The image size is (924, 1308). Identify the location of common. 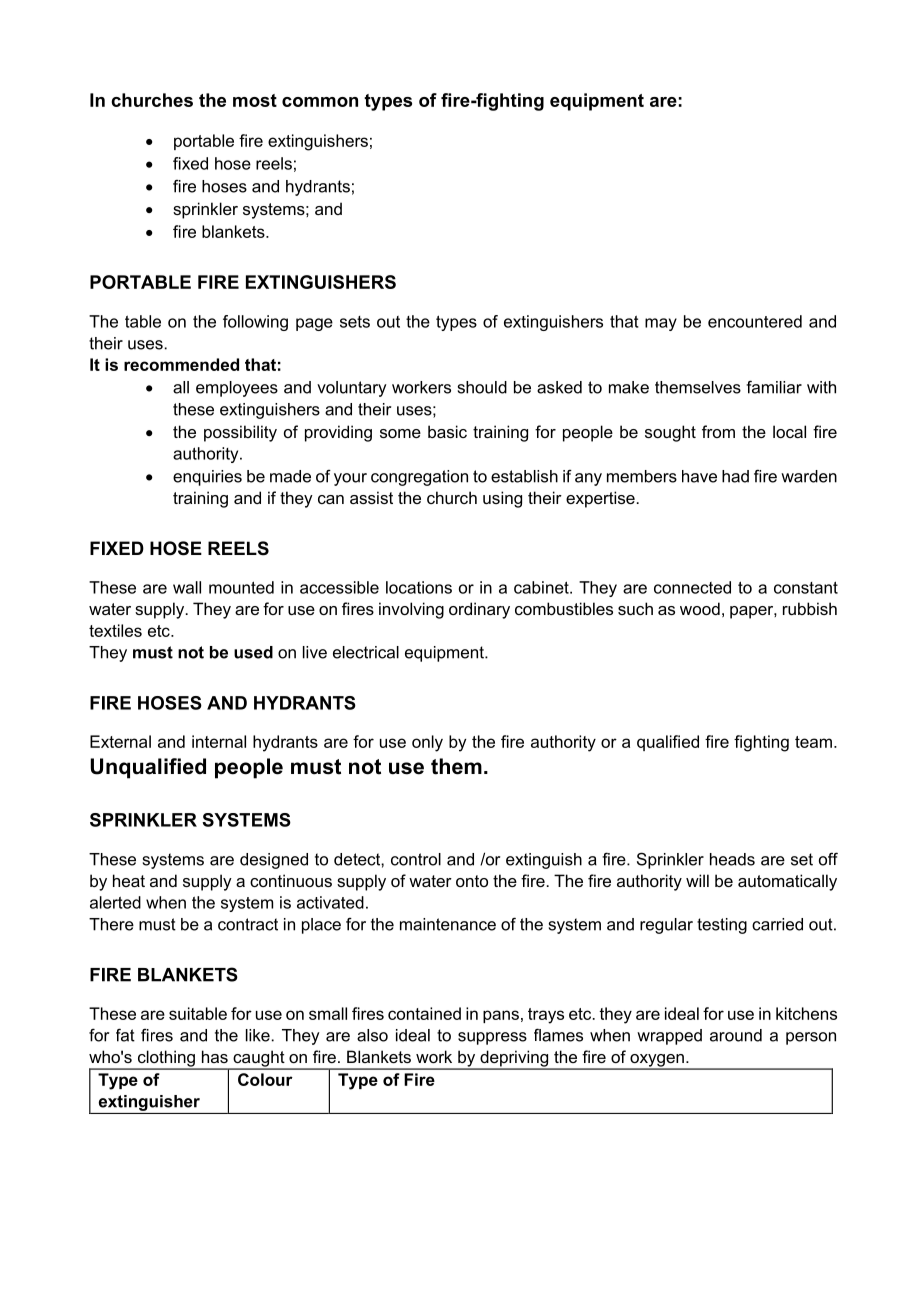
(320, 102).
